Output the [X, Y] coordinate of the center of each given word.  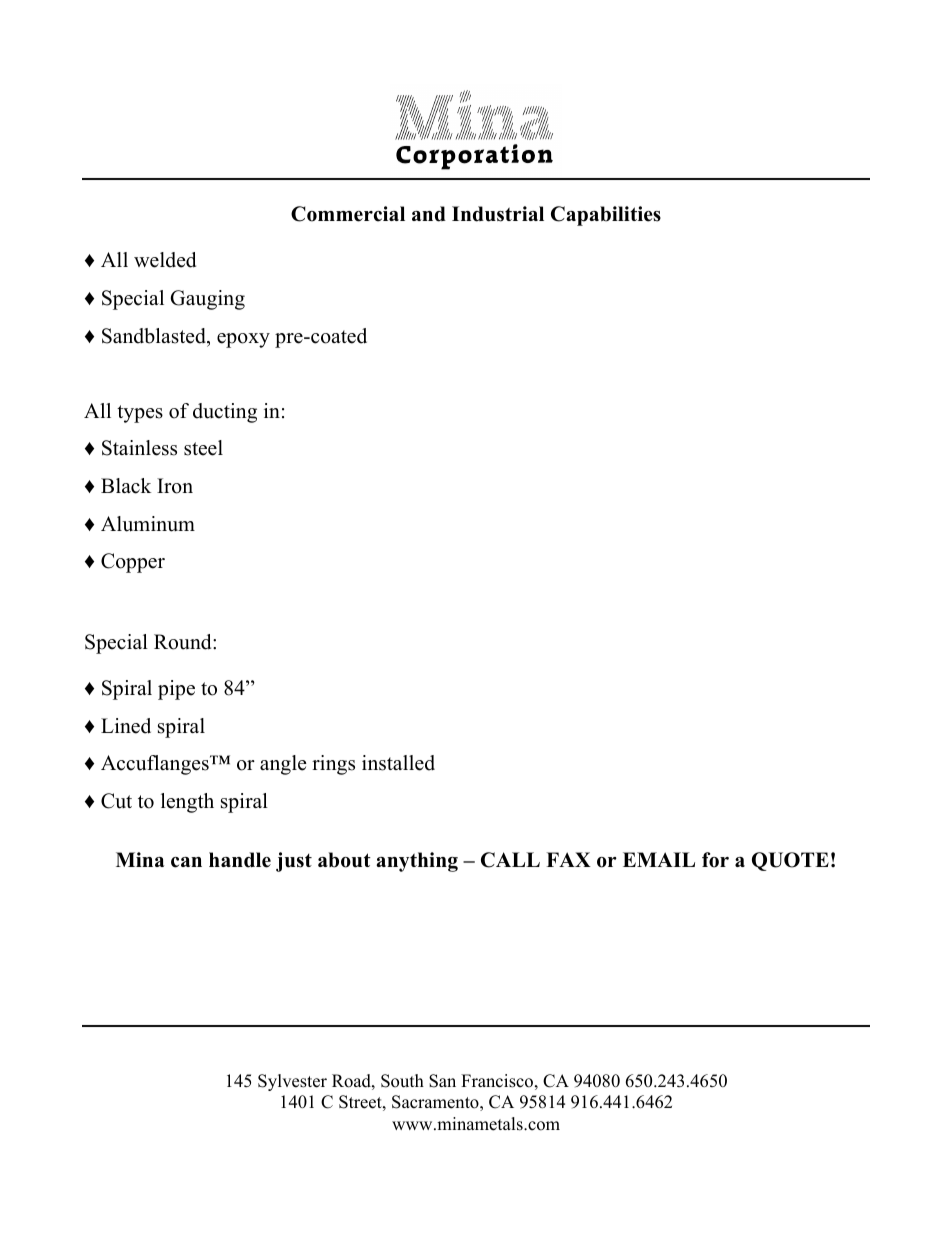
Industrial [498, 214]
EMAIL [659, 859]
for [715, 860]
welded [165, 260]
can [186, 862]
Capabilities [606, 216]
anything [417, 862]
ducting [225, 413]
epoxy [243, 340]
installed [398, 763]
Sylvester [292, 1082]
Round [184, 642]
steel [203, 448]
